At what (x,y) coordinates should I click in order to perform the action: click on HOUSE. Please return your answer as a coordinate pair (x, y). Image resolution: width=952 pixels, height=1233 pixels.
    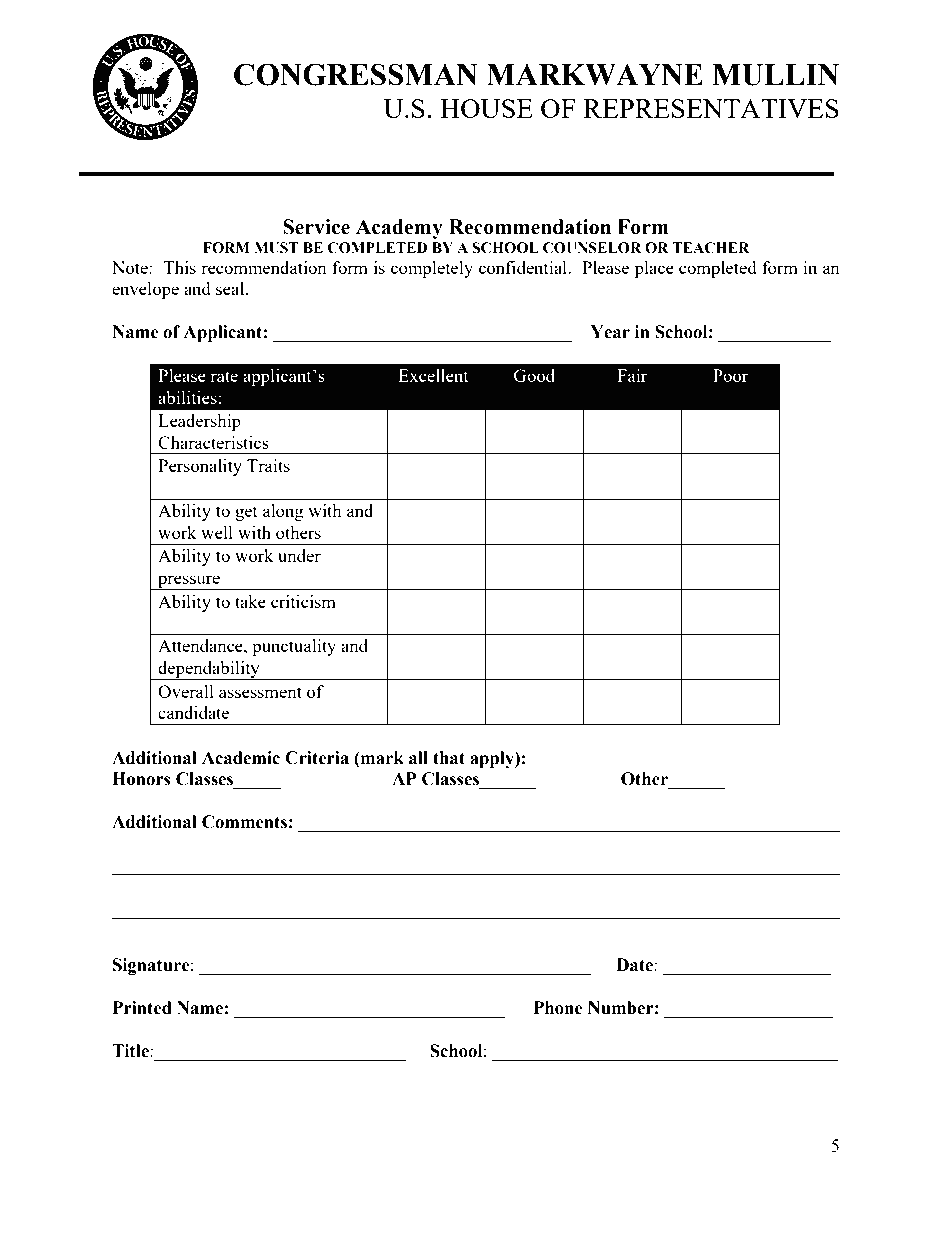
    Looking at the image, I should click on (486, 108).
